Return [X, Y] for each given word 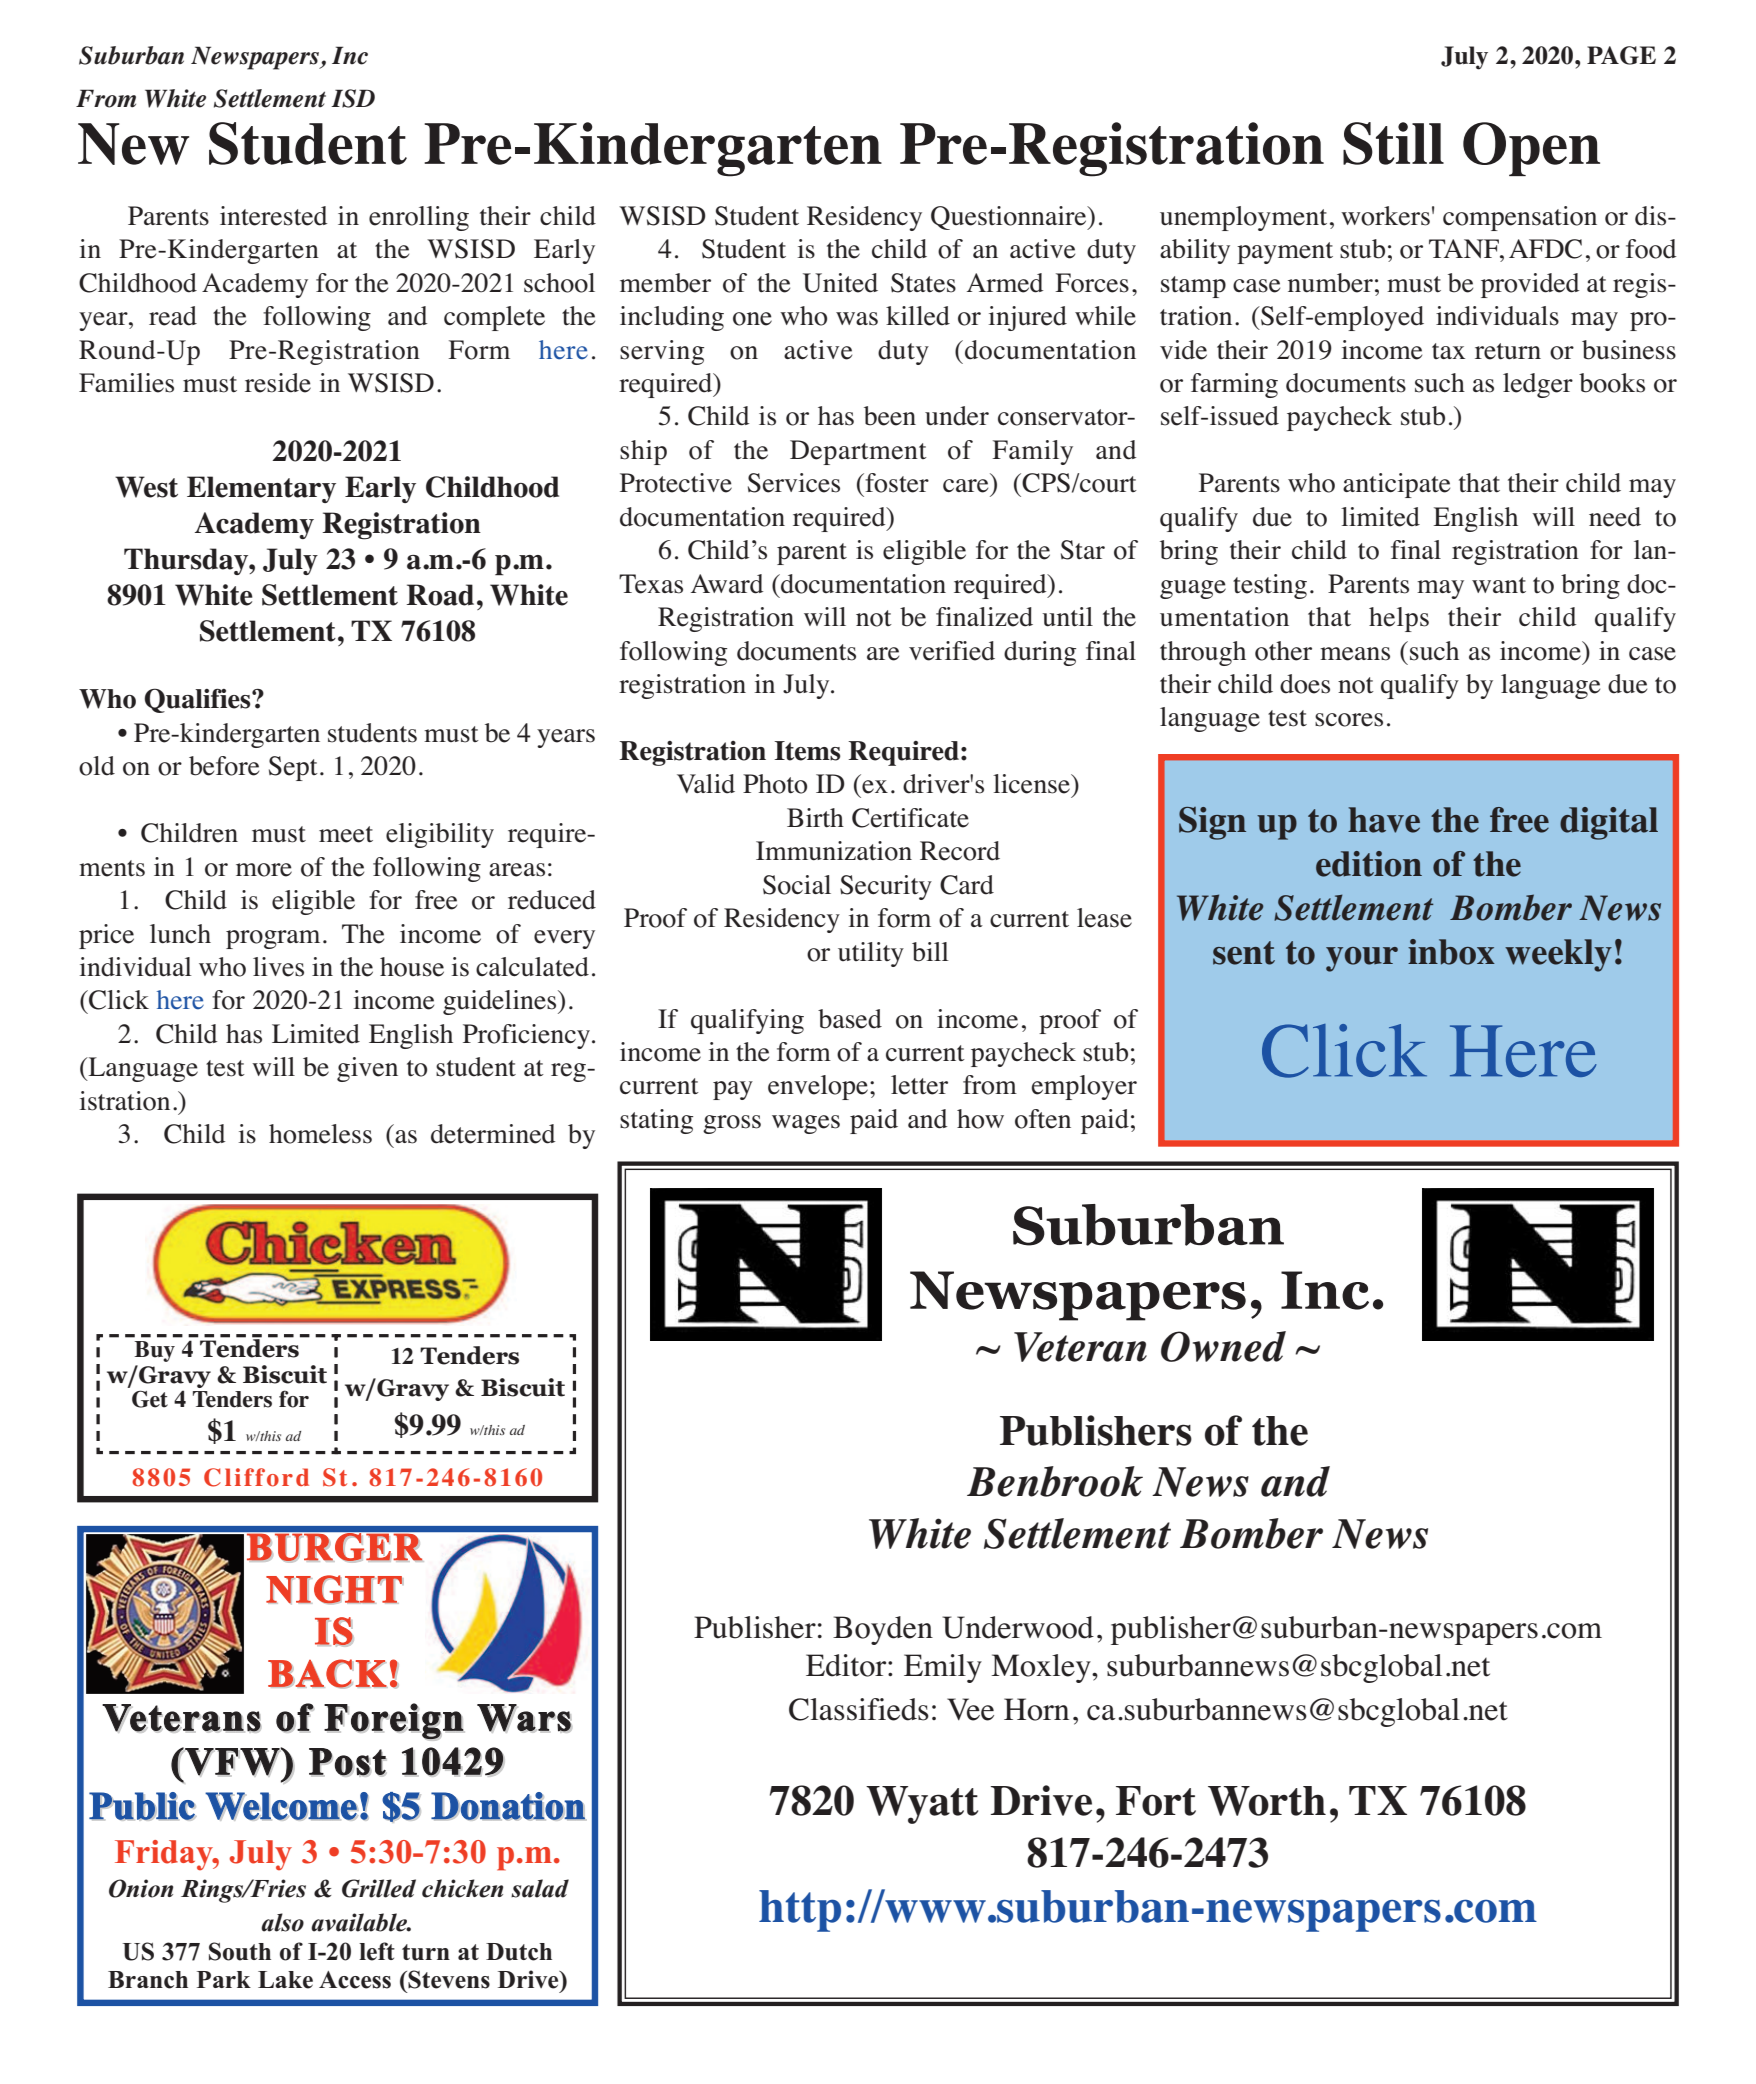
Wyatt [922, 1805]
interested [273, 216]
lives [278, 967]
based [850, 1019]
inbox [1451, 952]
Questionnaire [1010, 218]
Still [1393, 143]
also [282, 1922]
